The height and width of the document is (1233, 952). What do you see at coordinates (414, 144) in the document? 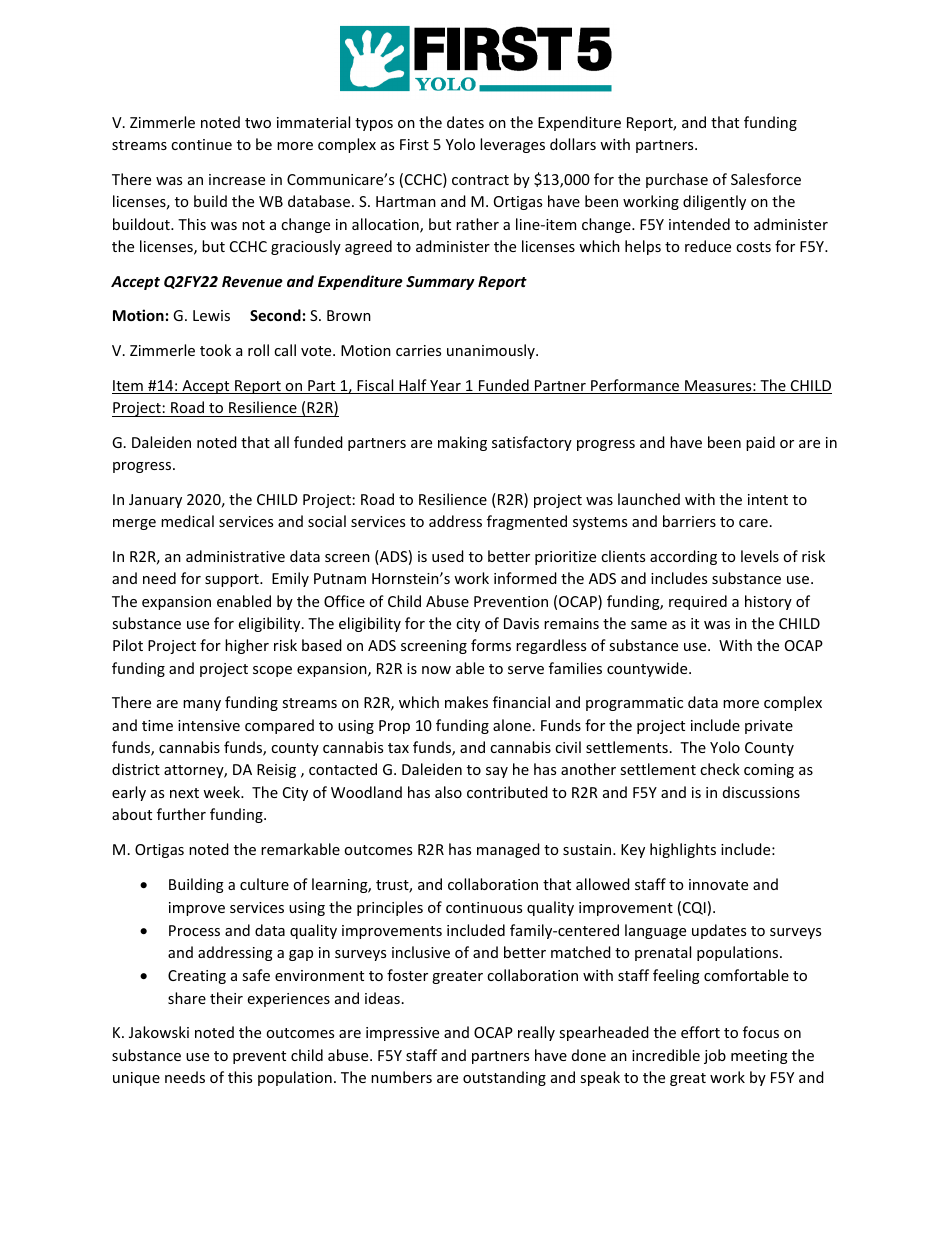
I see `First` at bounding box center [414, 144].
